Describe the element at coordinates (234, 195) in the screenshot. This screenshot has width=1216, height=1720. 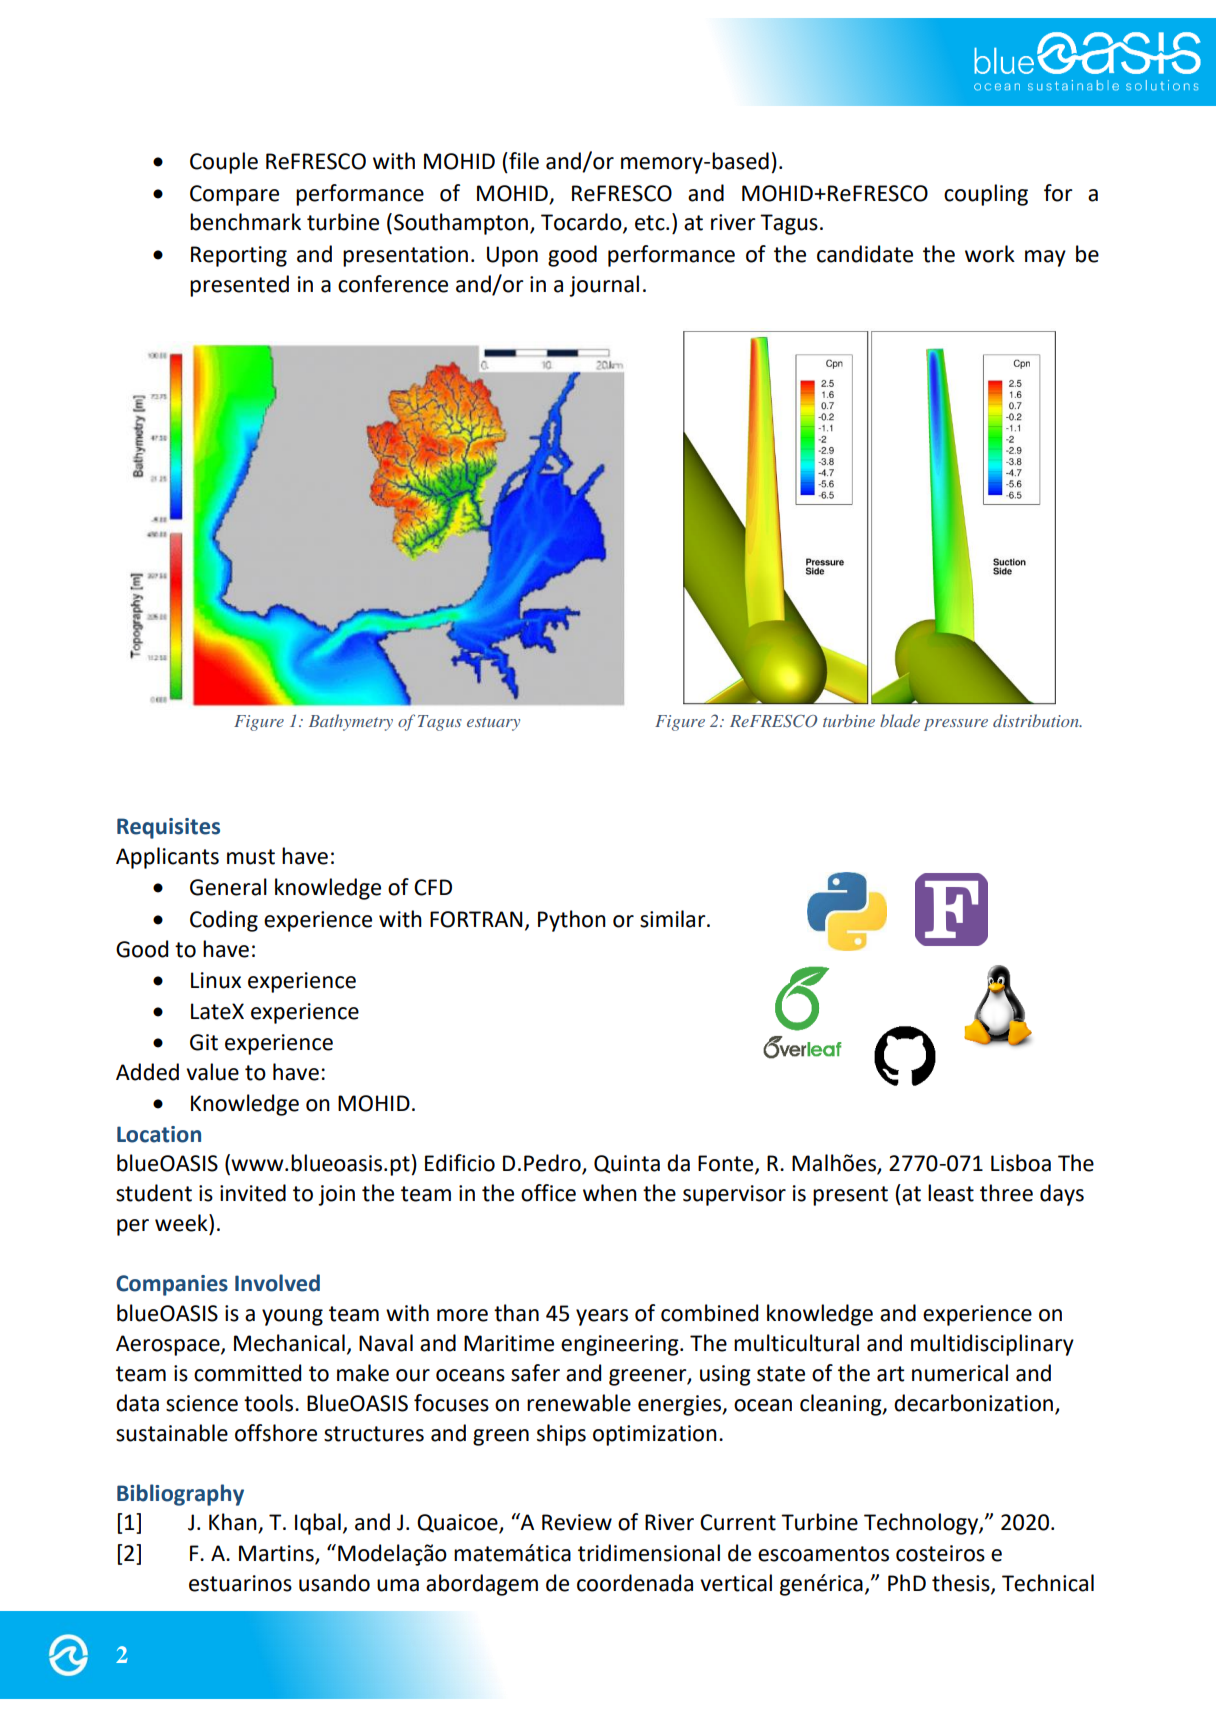
I see `Compare` at that location.
